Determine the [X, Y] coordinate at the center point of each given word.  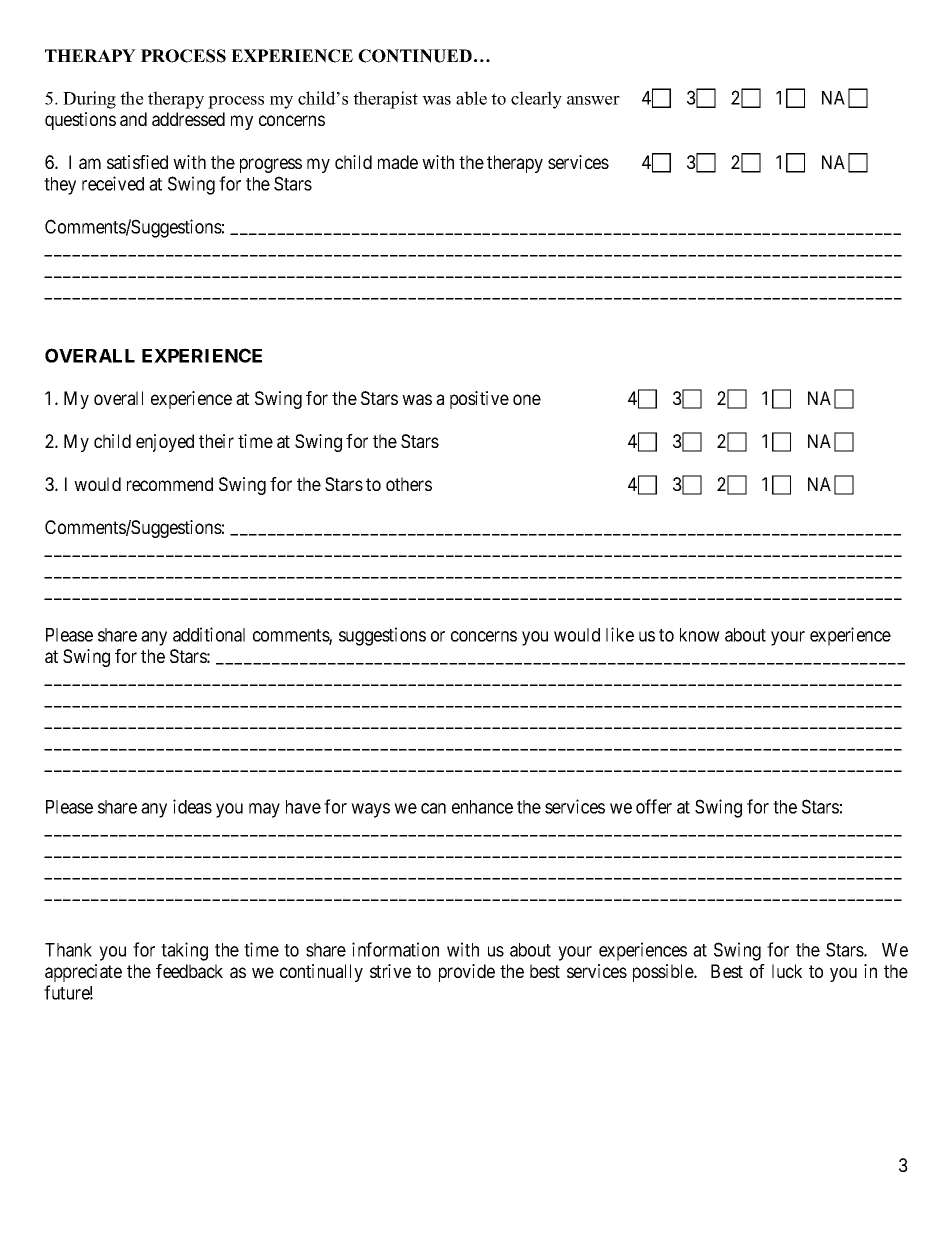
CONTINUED [415, 56]
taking [184, 951]
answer [593, 100]
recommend [170, 484]
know [700, 635]
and [133, 119]
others [409, 484]
